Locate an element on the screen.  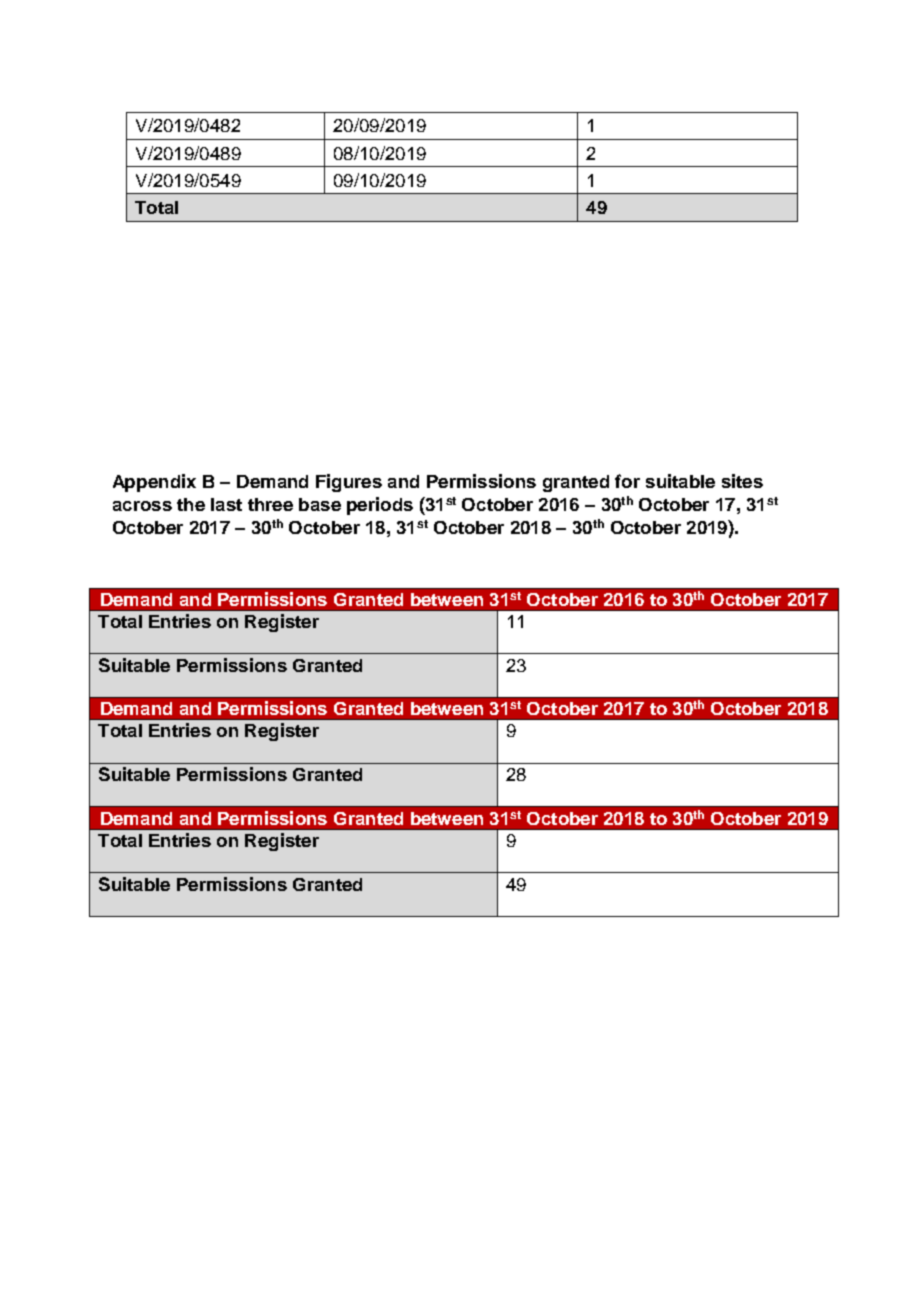
Appendix is located at coordinates (154, 483).
